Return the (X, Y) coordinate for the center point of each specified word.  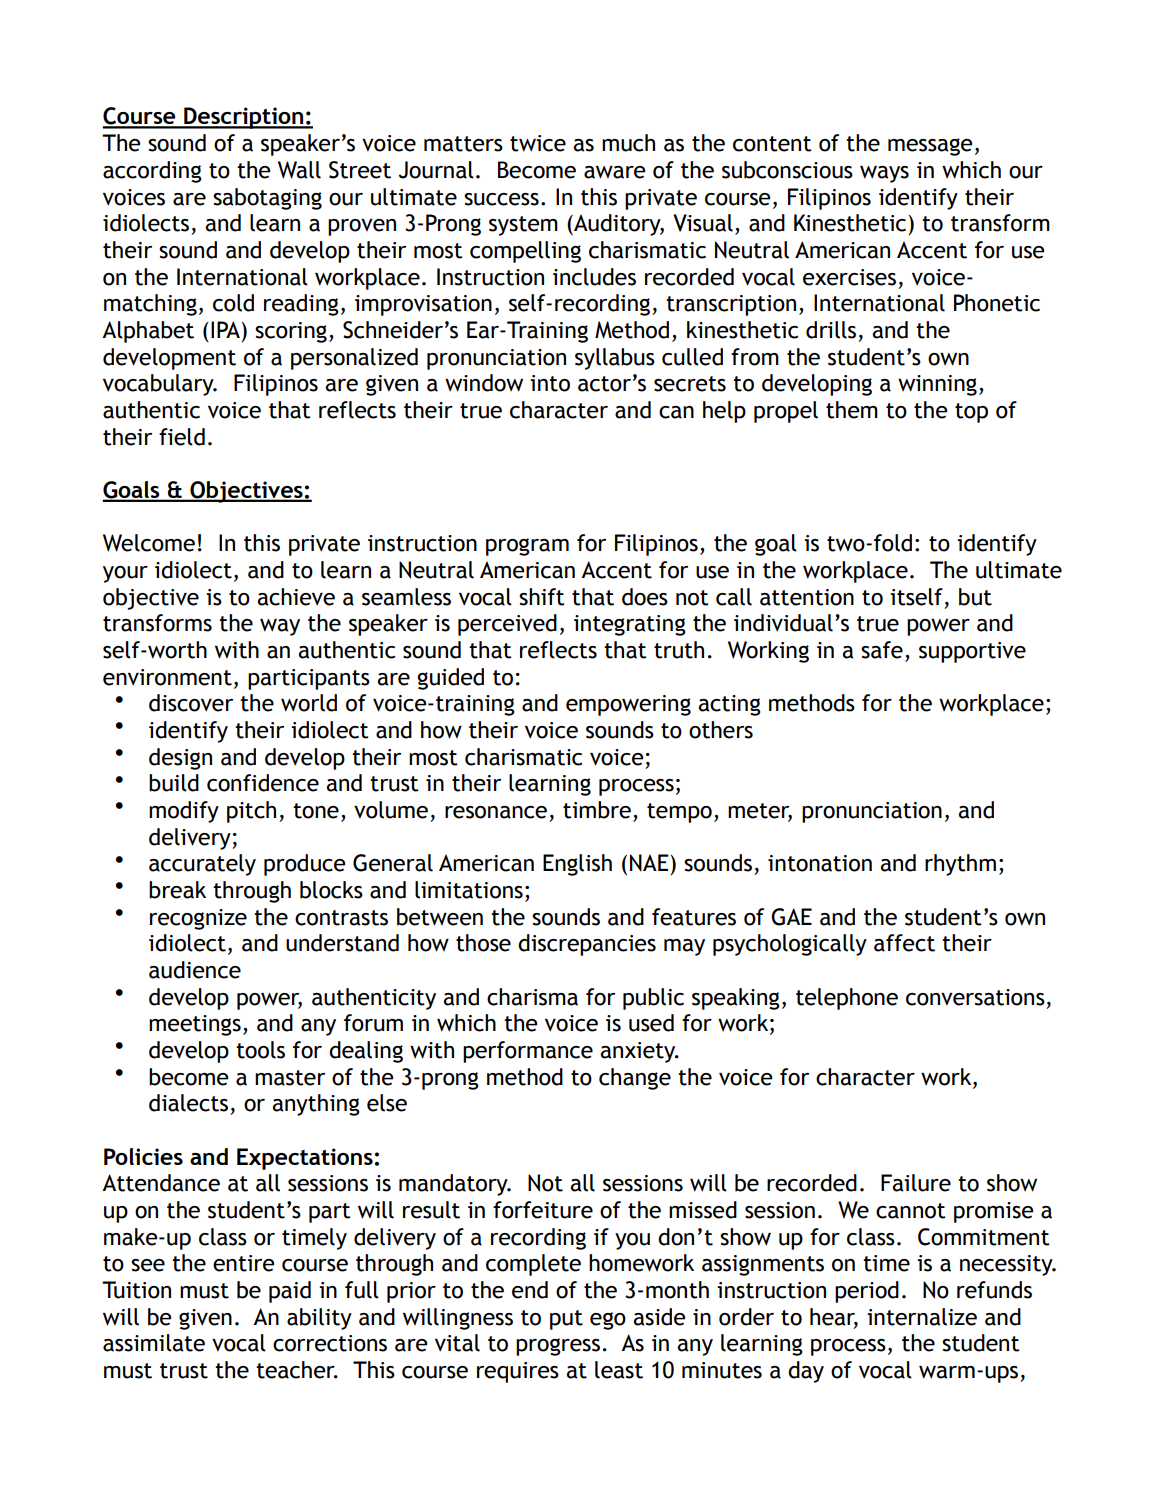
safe (882, 650)
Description (244, 118)
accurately (202, 865)
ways (884, 174)
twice (538, 143)
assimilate (154, 1343)
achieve (296, 597)
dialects (188, 1103)
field (182, 437)
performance (528, 1052)
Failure (916, 1183)
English (577, 865)
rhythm (960, 865)
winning (937, 385)
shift (542, 597)
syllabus (615, 359)
